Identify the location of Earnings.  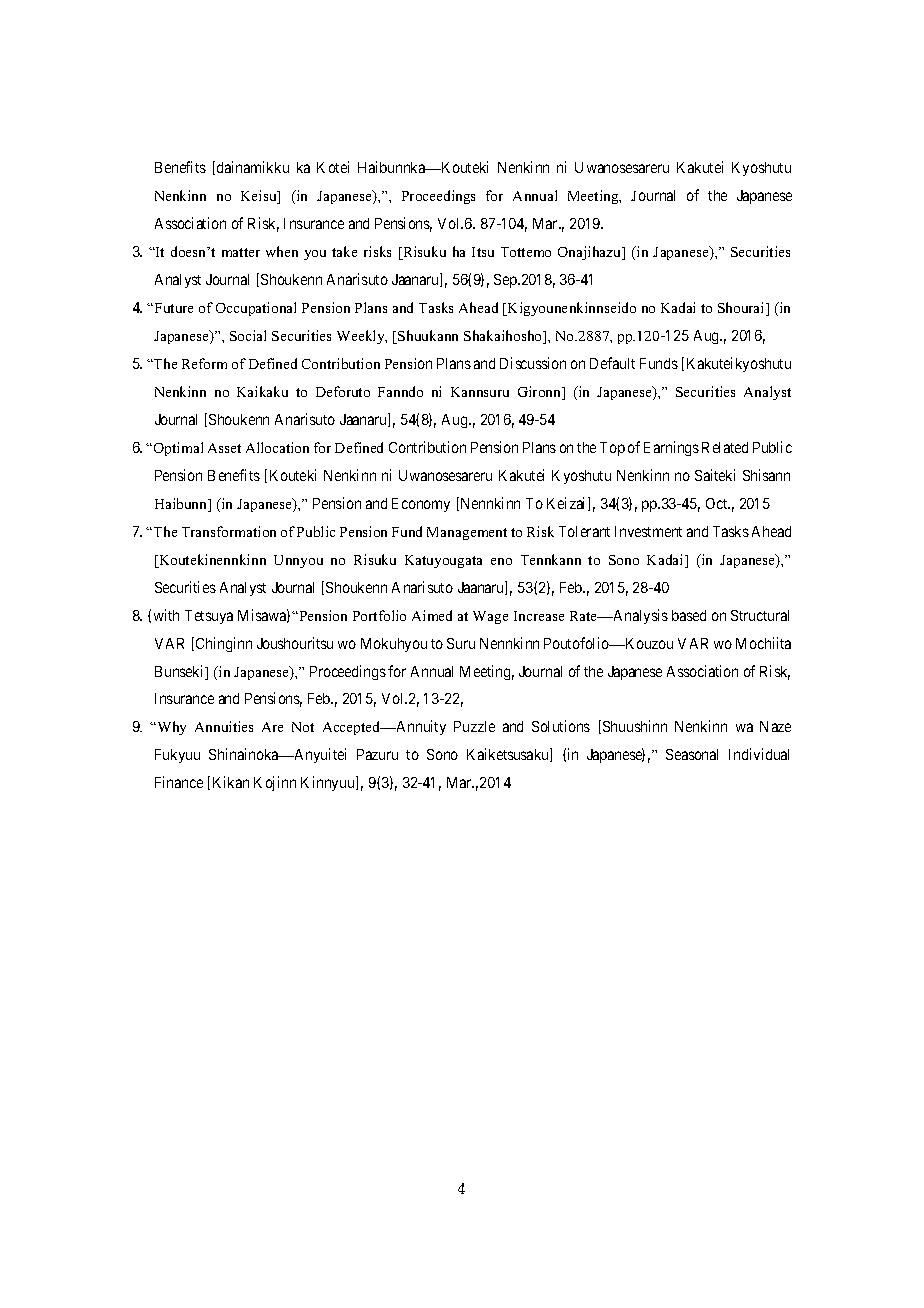
(671, 448).
